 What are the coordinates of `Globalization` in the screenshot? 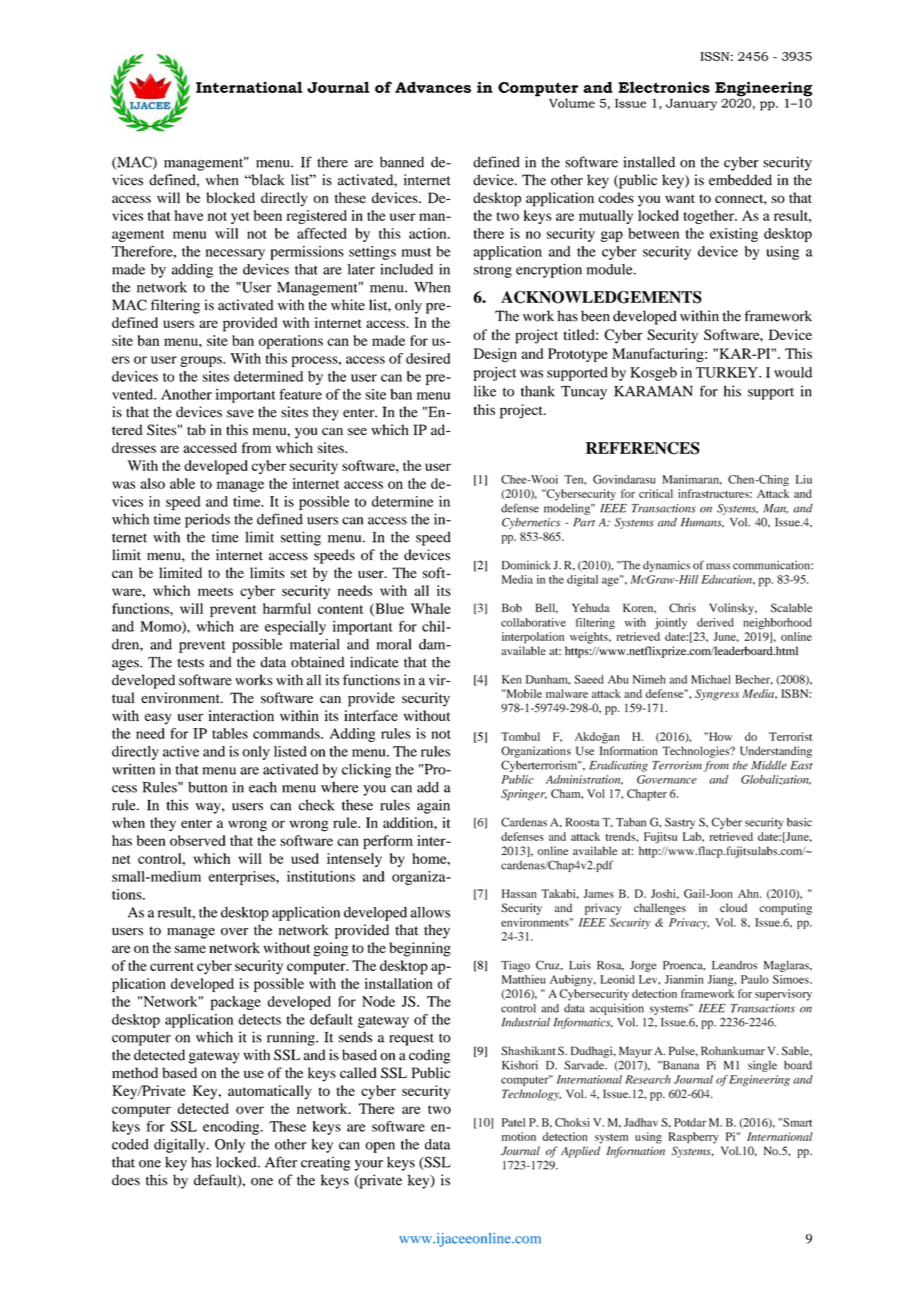 It's located at (776, 780).
